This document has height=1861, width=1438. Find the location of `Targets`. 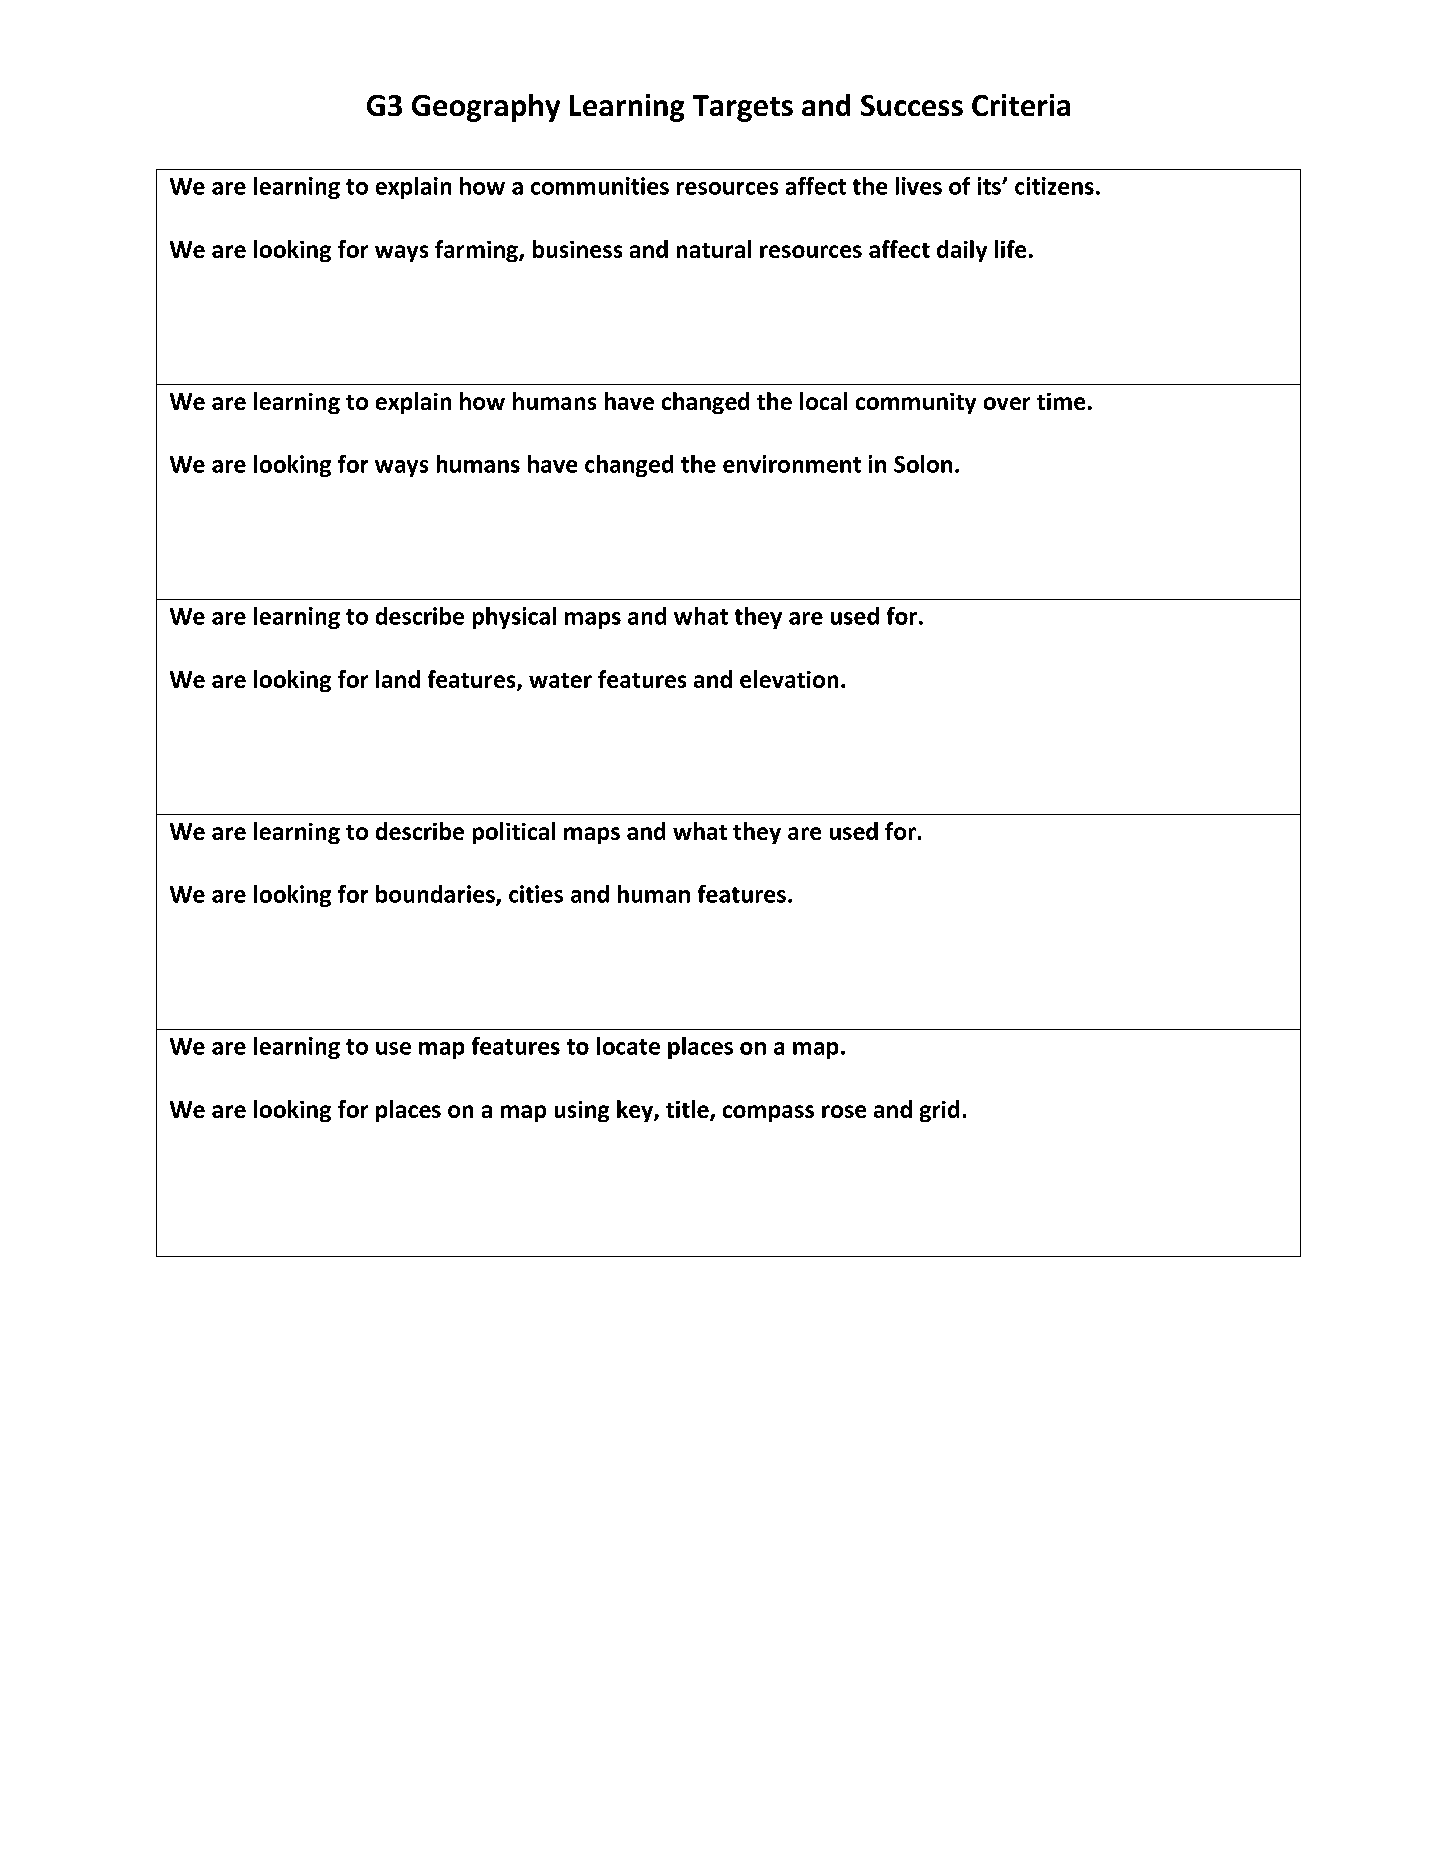

Targets is located at coordinates (743, 108).
